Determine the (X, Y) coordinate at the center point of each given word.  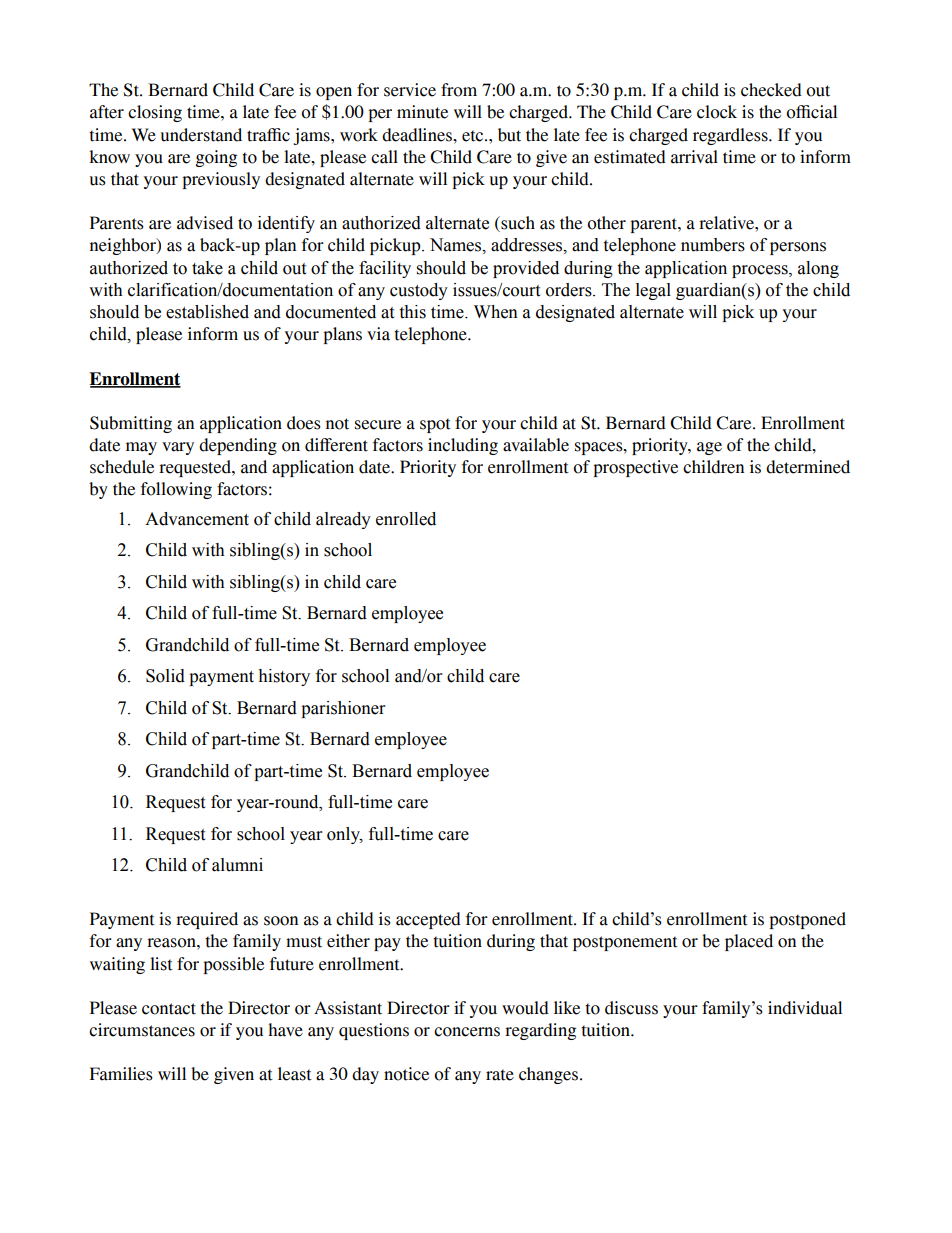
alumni (237, 865)
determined (808, 467)
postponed (807, 920)
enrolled (406, 519)
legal (653, 291)
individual (805, 1008)
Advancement (197, 519)
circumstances (142, 1030)
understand (201, 135)
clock (717, 112)
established (207, 312)
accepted (428, 920)
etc (474, 136)
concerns (467, 1032)
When (496, 312)
